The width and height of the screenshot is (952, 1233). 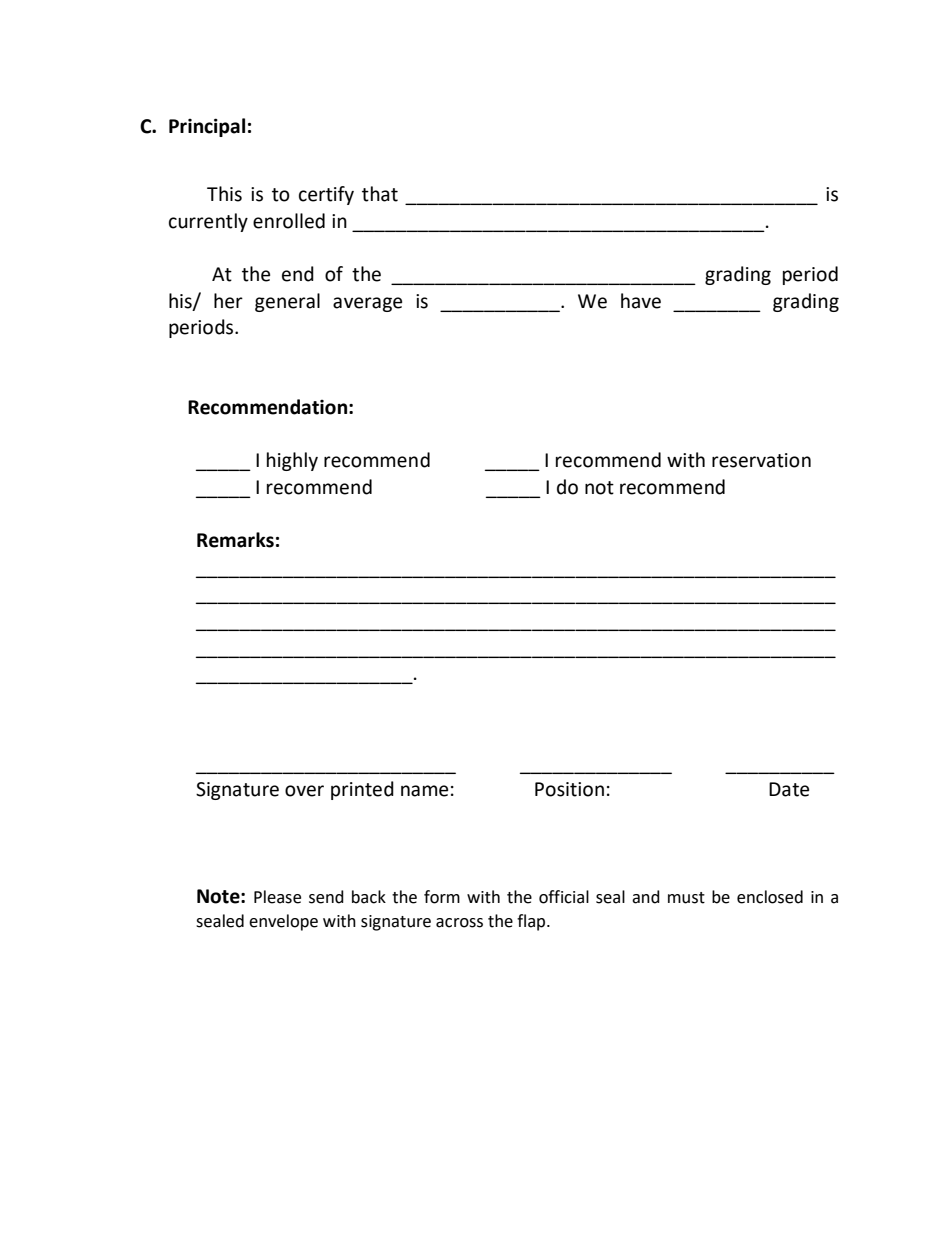 What do you see at coordinates (380, 194) in the screenshot?
I see `that` at bounding box center [380, 194].
